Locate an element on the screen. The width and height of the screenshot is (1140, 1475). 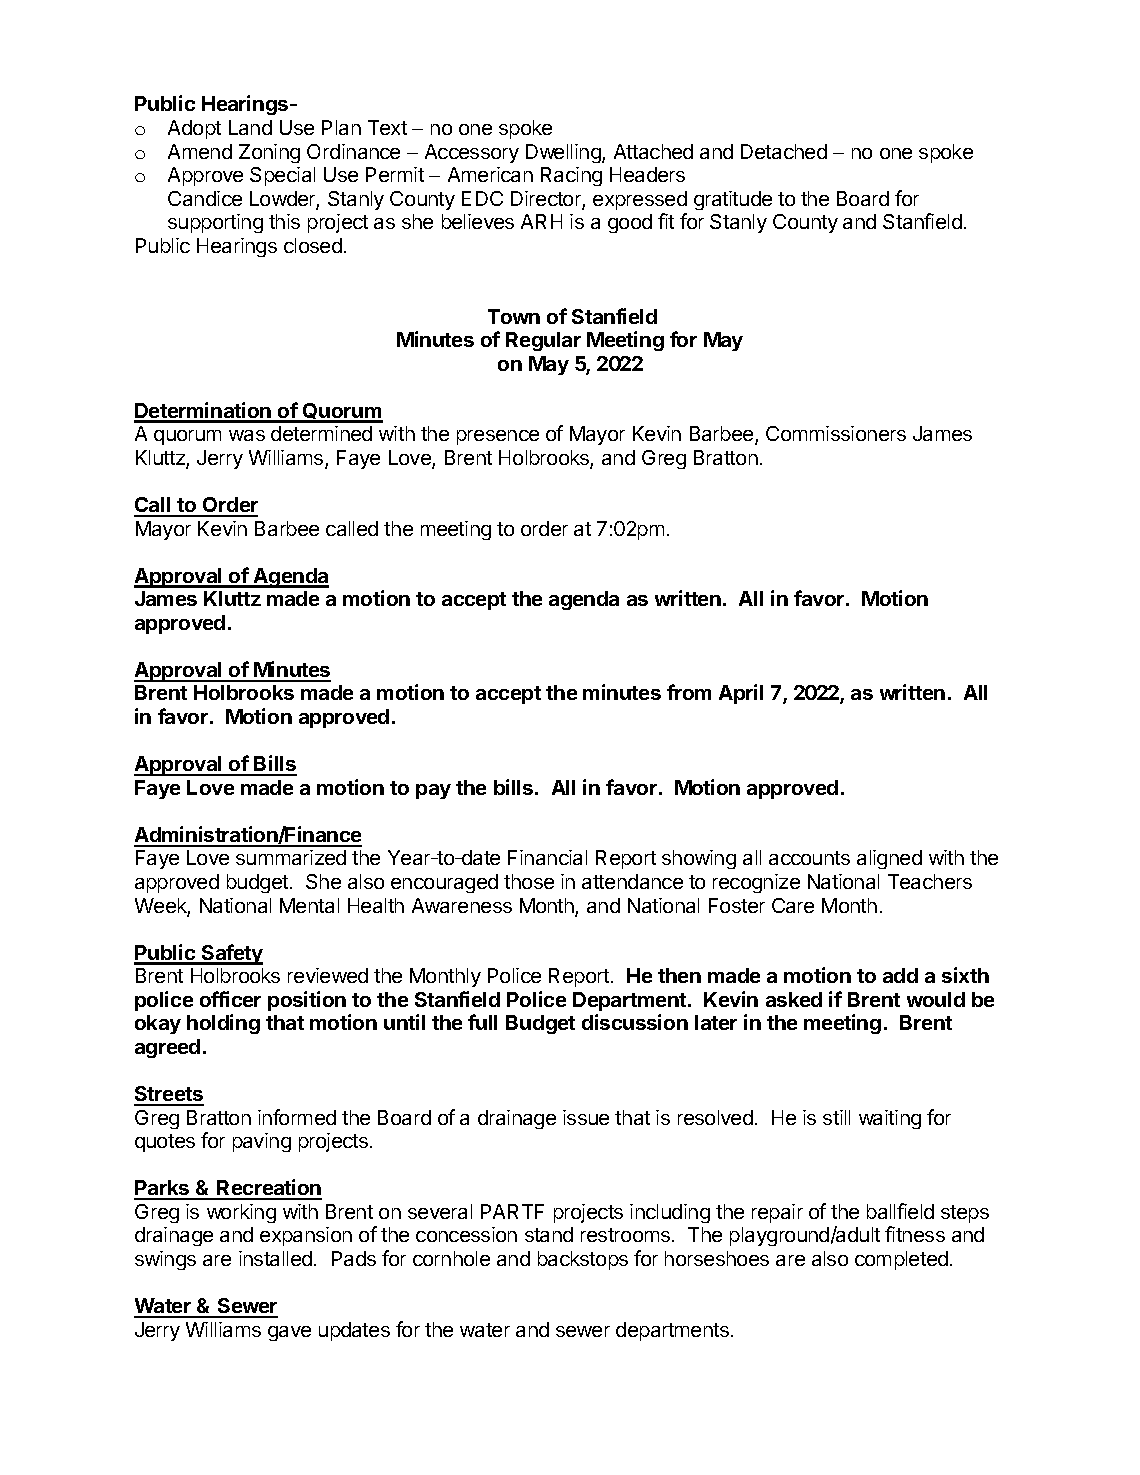
presence is located at coordinates (498, 437).
